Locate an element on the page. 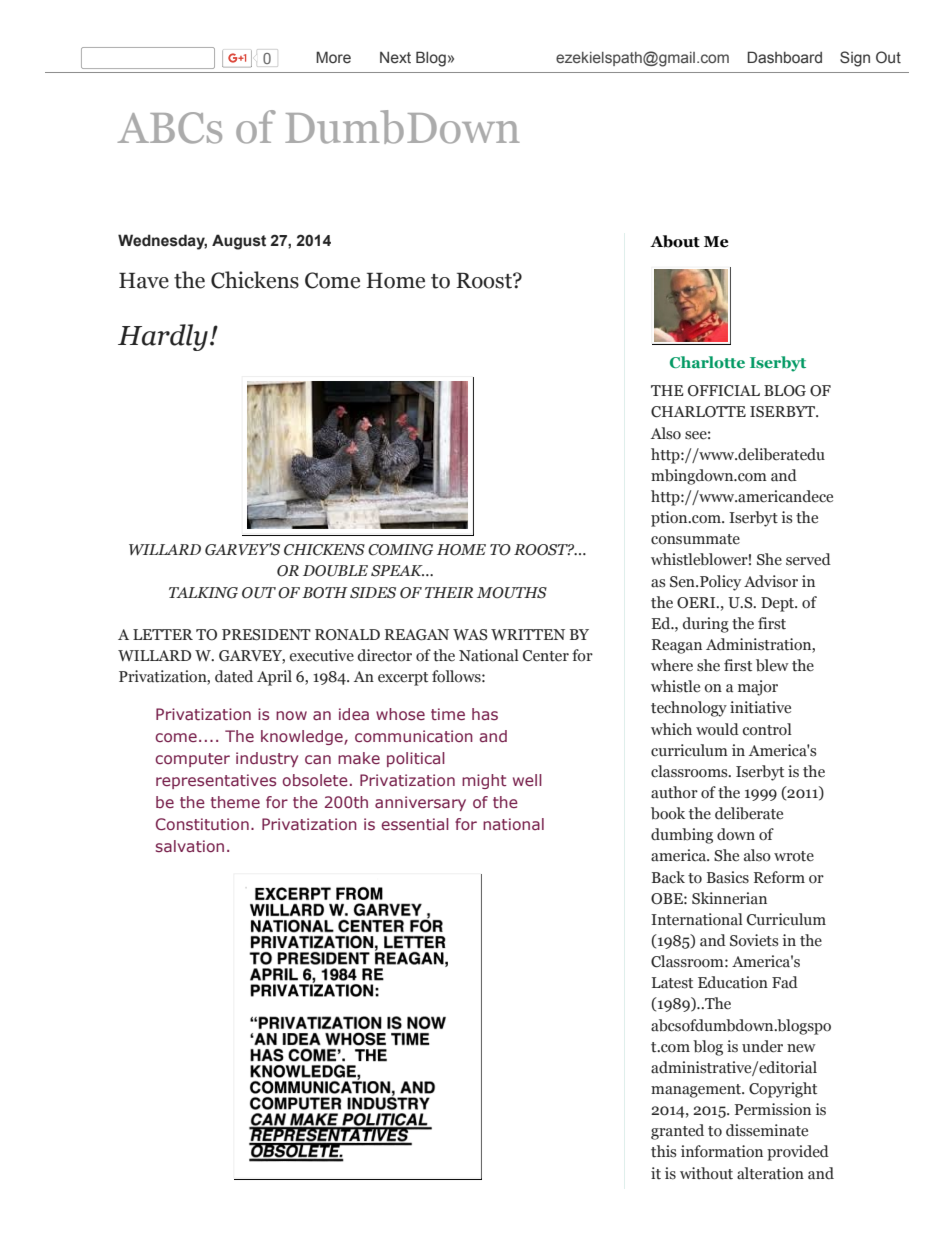  More is located at coordinates (333, 57).
